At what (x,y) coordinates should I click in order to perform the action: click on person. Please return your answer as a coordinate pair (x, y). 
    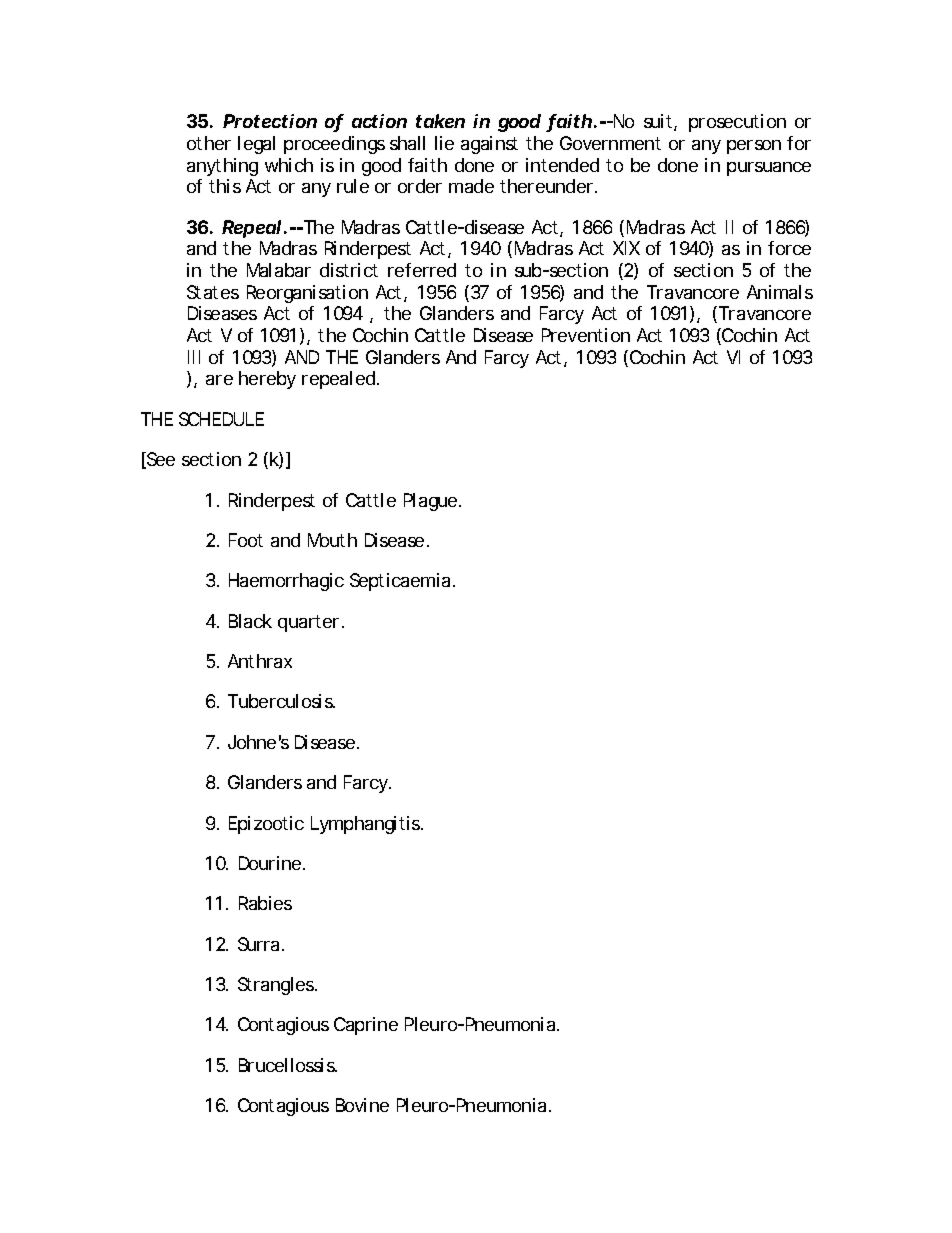
    Looking at the image, I should click on (754, 147).
